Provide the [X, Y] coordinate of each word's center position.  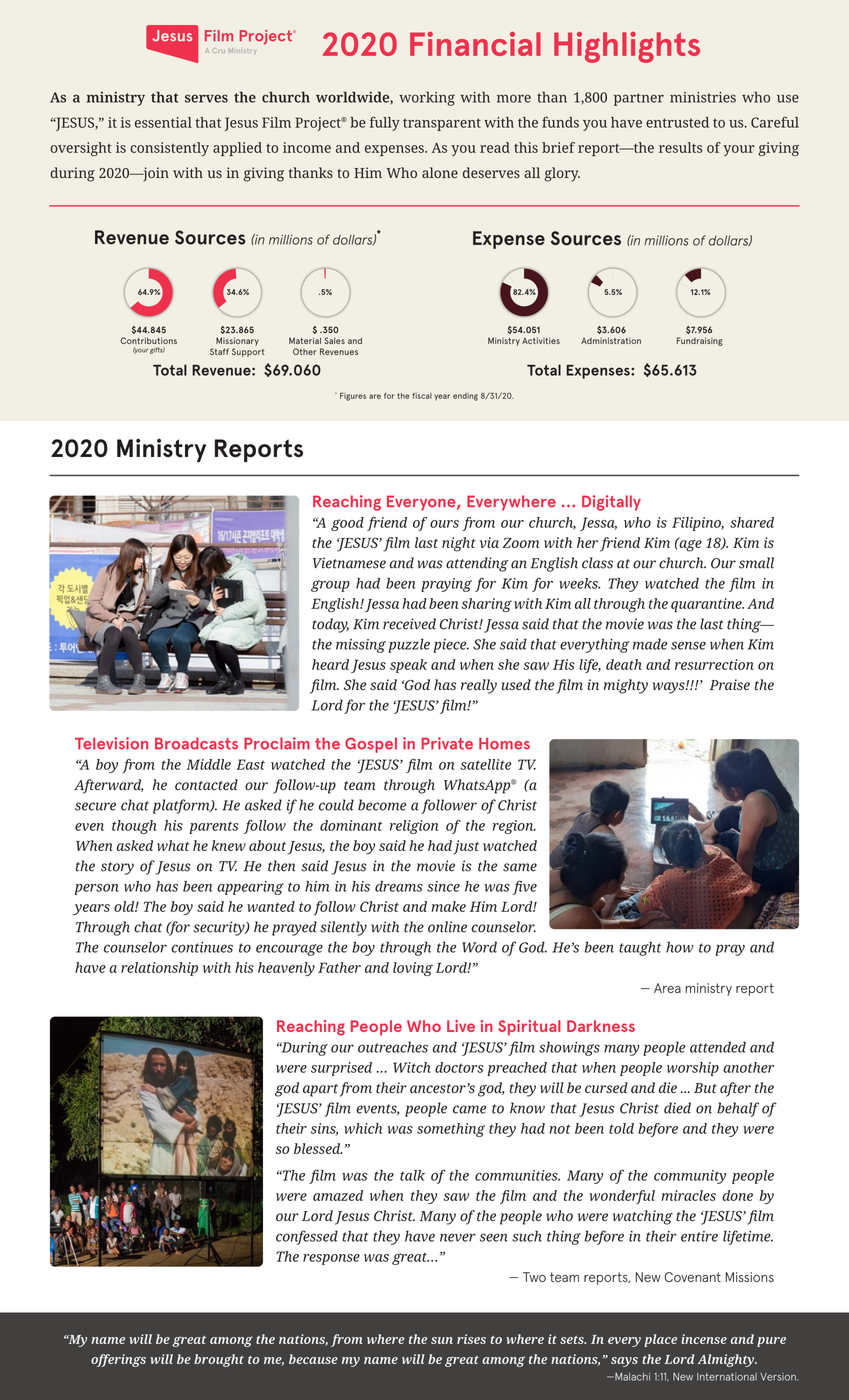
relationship [159, 969]
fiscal [422, 396]
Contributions [148, 340]
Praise [729, 685]
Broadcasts [196, 743]
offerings [118, 1360]
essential [163, 122]
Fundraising [700, 341]
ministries [703, 97]
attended [718, 1047]
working [427, 98]
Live [461, 1026]
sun [442, 1340]
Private [447, 743]
